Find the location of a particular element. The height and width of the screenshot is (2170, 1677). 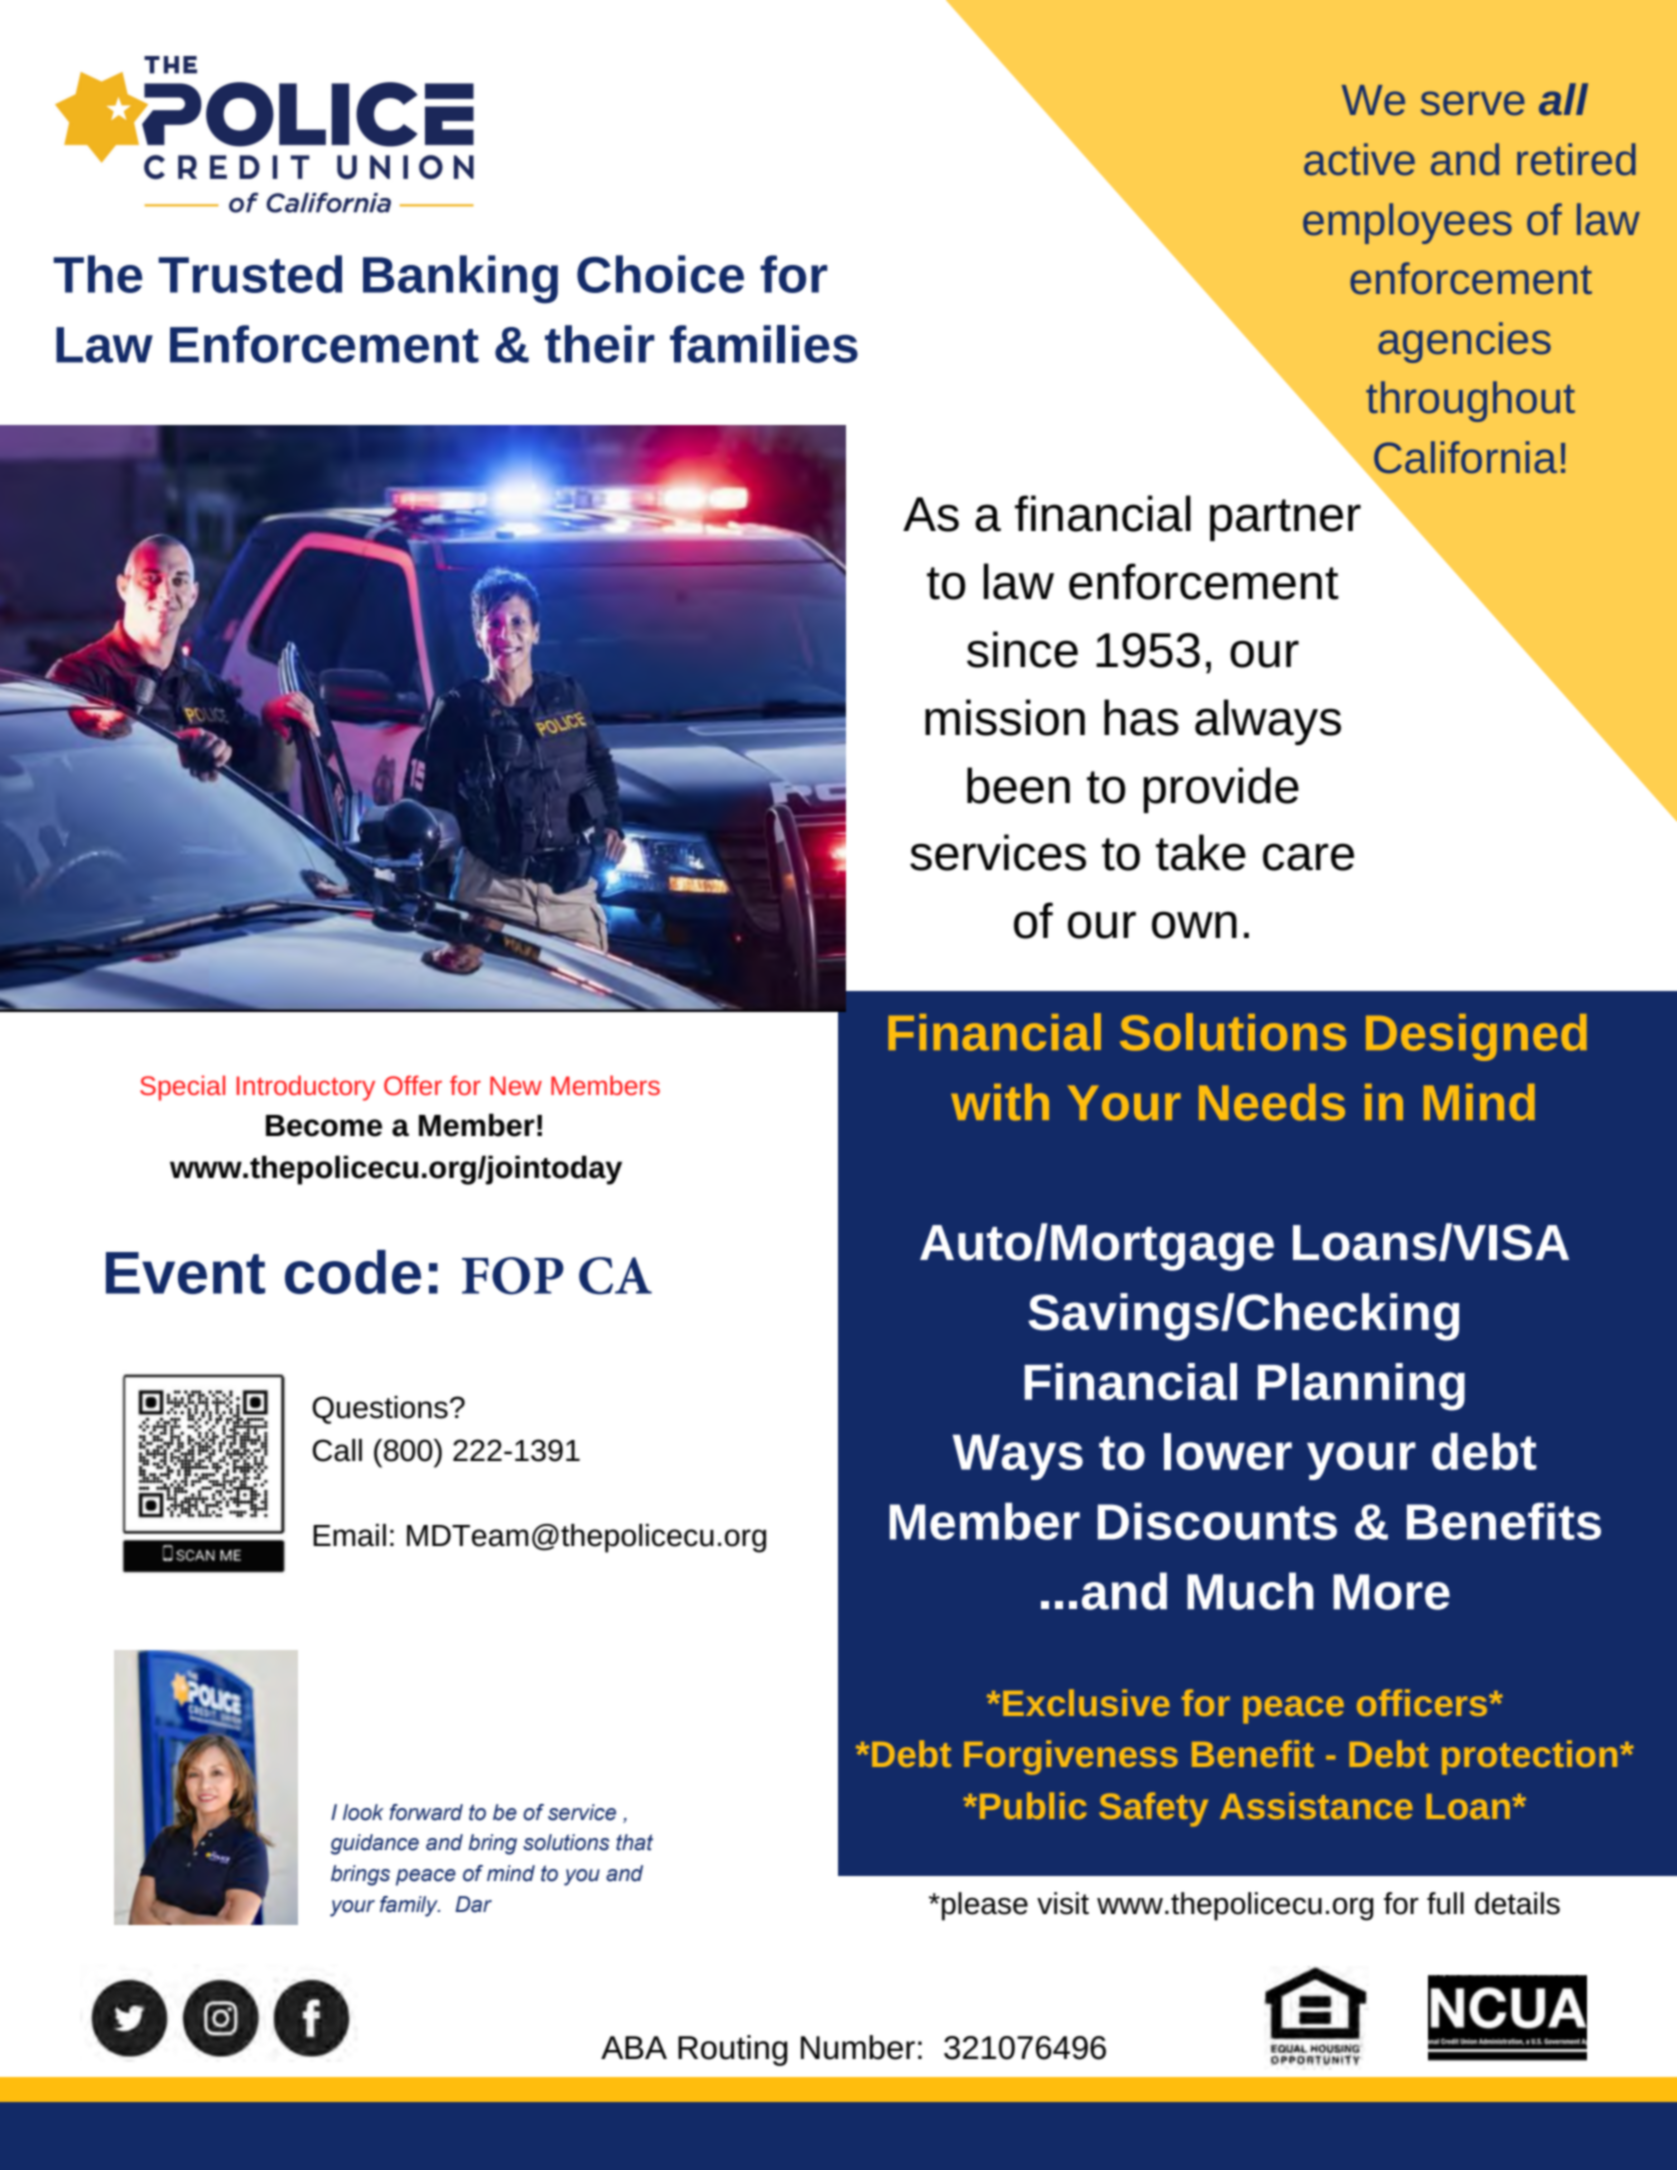

Introductory is located at coordinates (306, 1088).
